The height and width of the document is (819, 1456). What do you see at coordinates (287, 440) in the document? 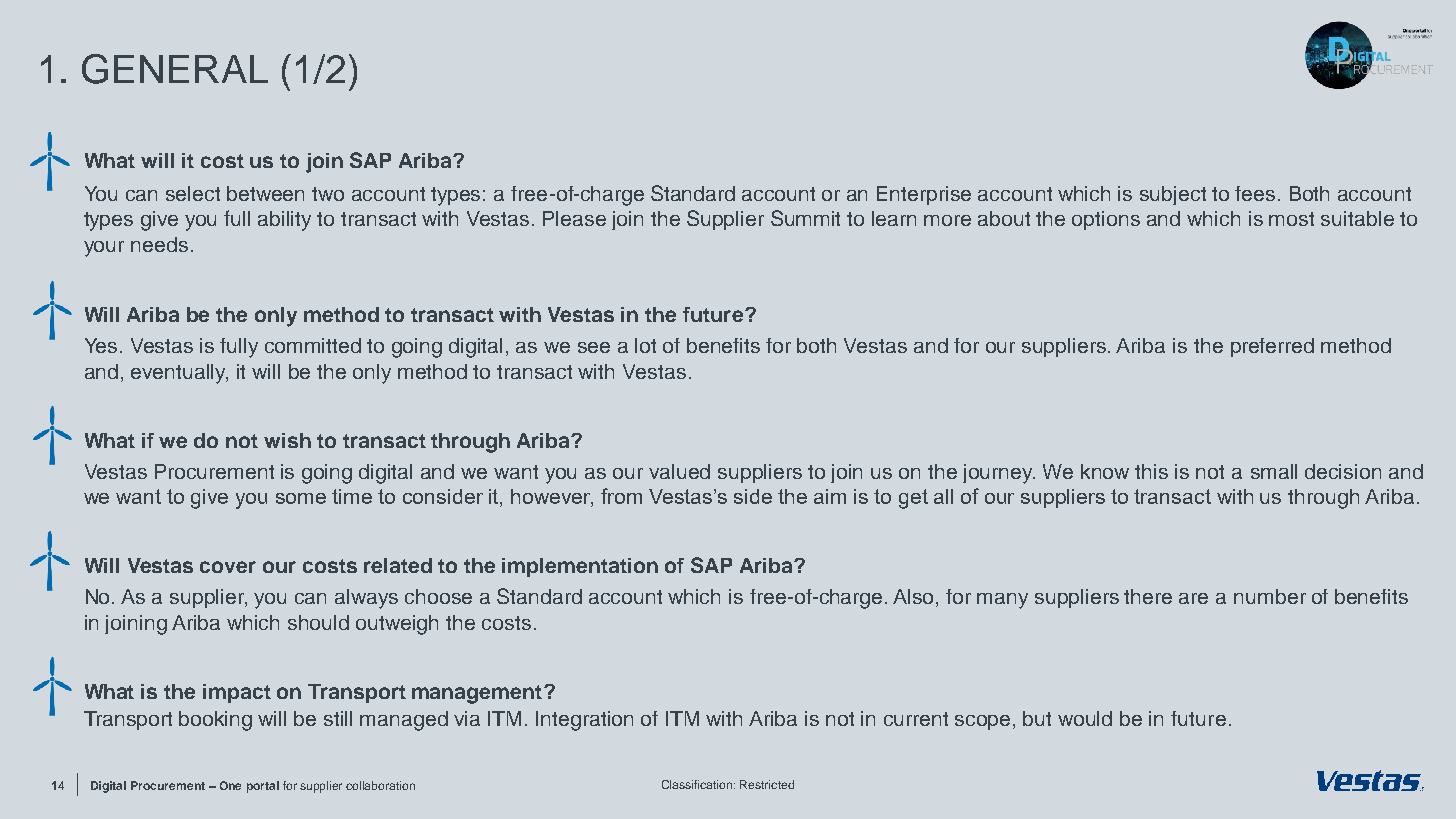
I see `wish` at bounding box center [287, 440].
